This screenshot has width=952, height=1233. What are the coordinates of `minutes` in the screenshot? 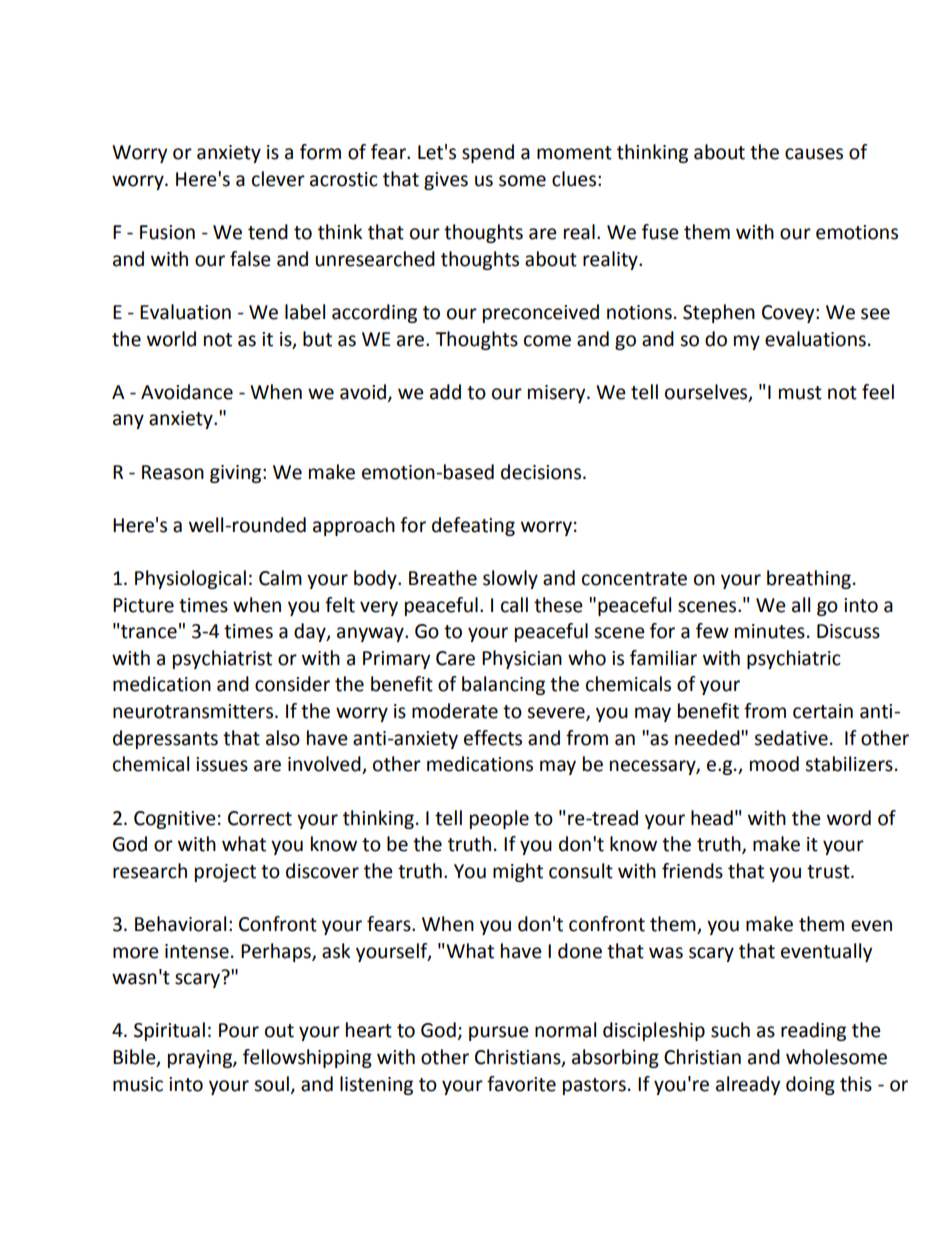 It's located at (770, 631).
